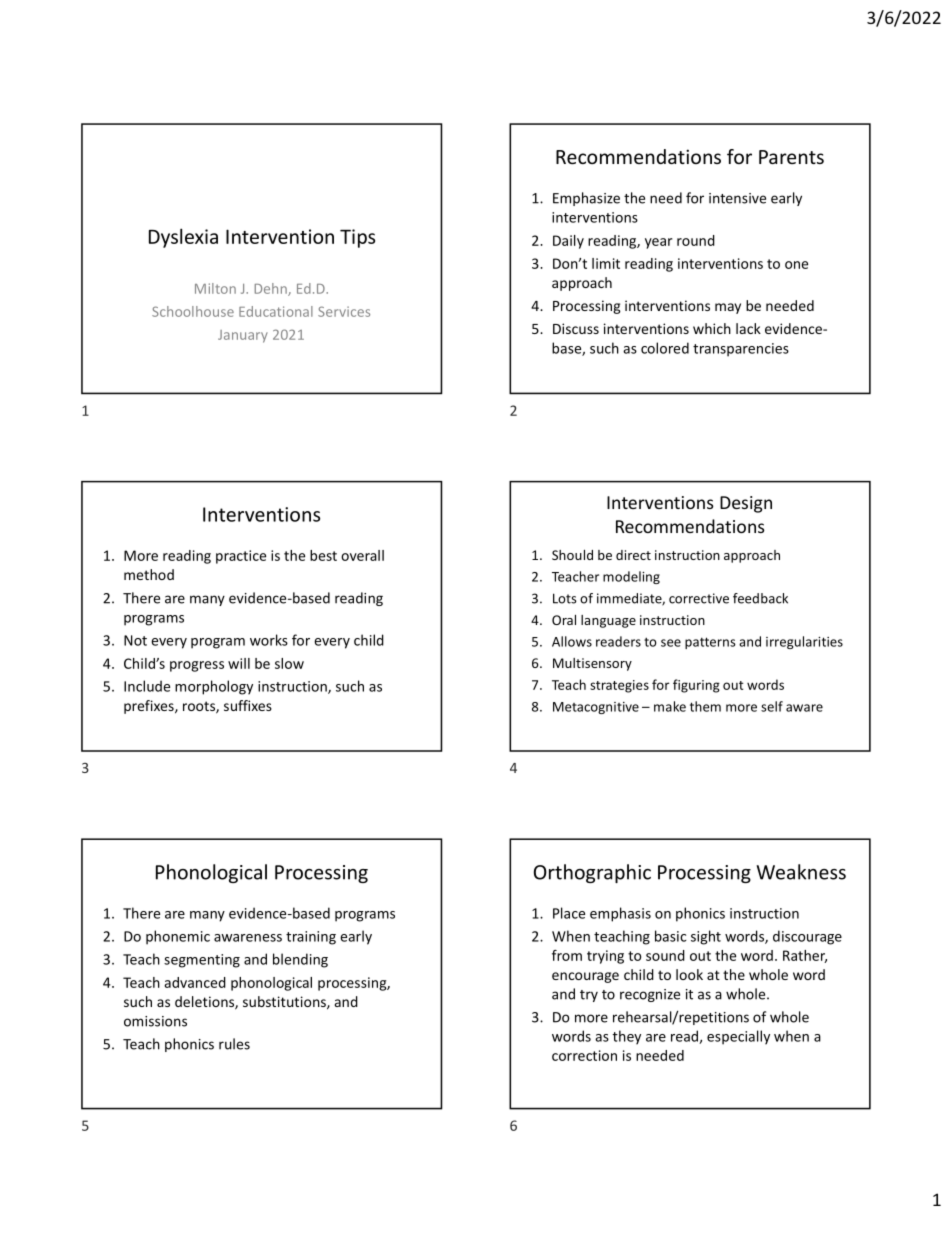 This screenshot has width=952, height=1233. I want to click on Emphasize, so click(586, 199).
